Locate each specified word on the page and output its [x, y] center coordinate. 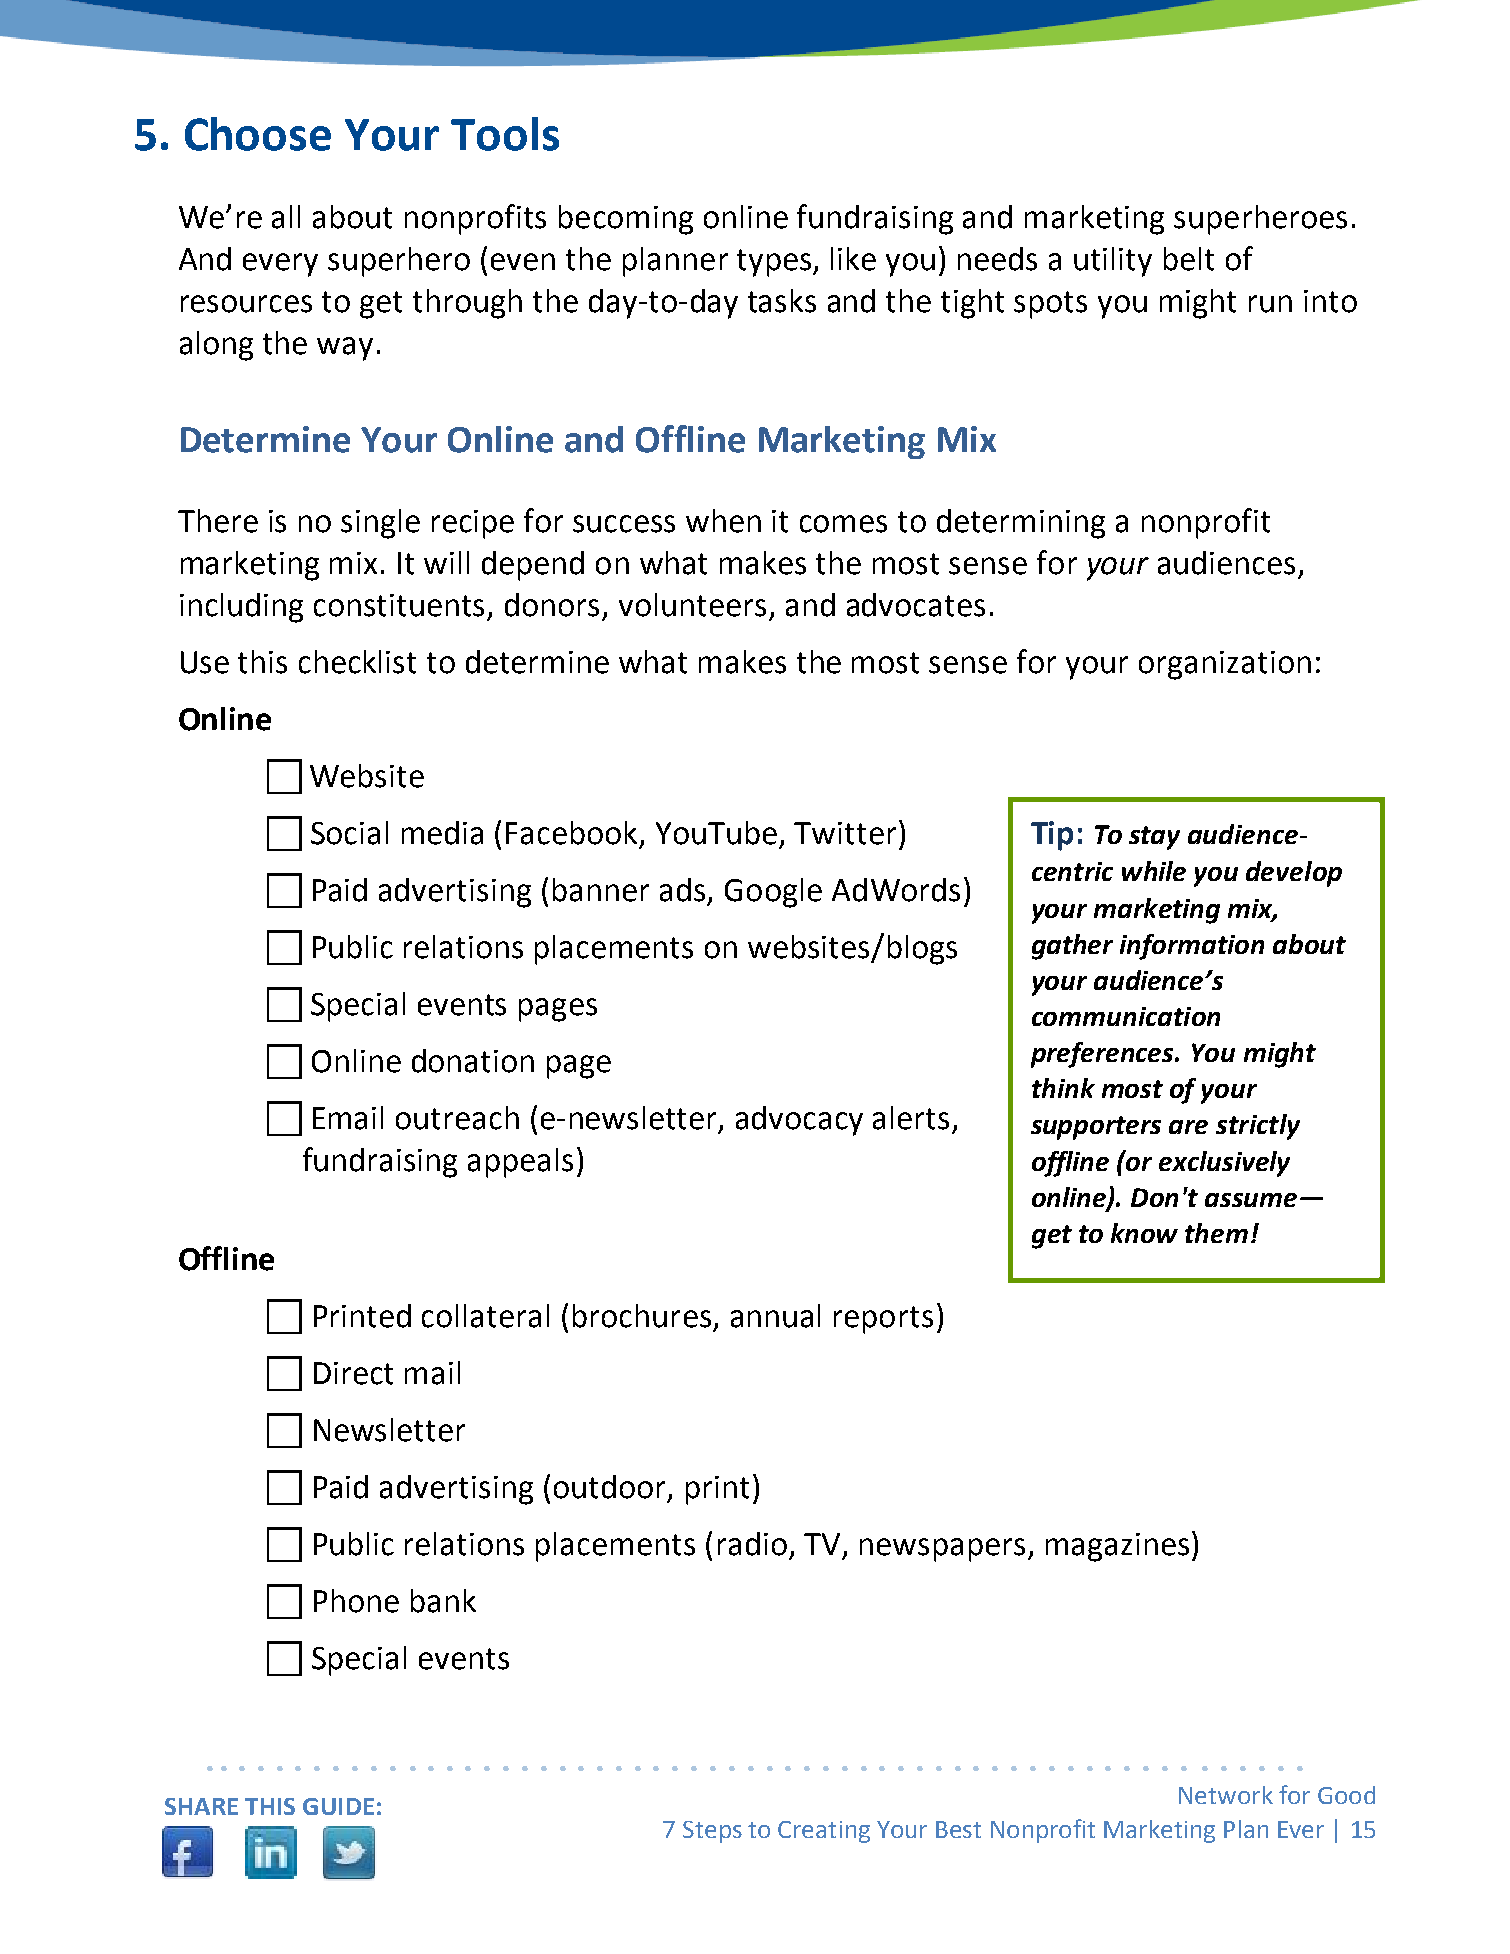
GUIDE [338, 1806]
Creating [824, 1832]
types [775, 263]
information [1192, 947]
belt [1189, 259]
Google [773, 893]
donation [473, 1061]
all [286, 217]
